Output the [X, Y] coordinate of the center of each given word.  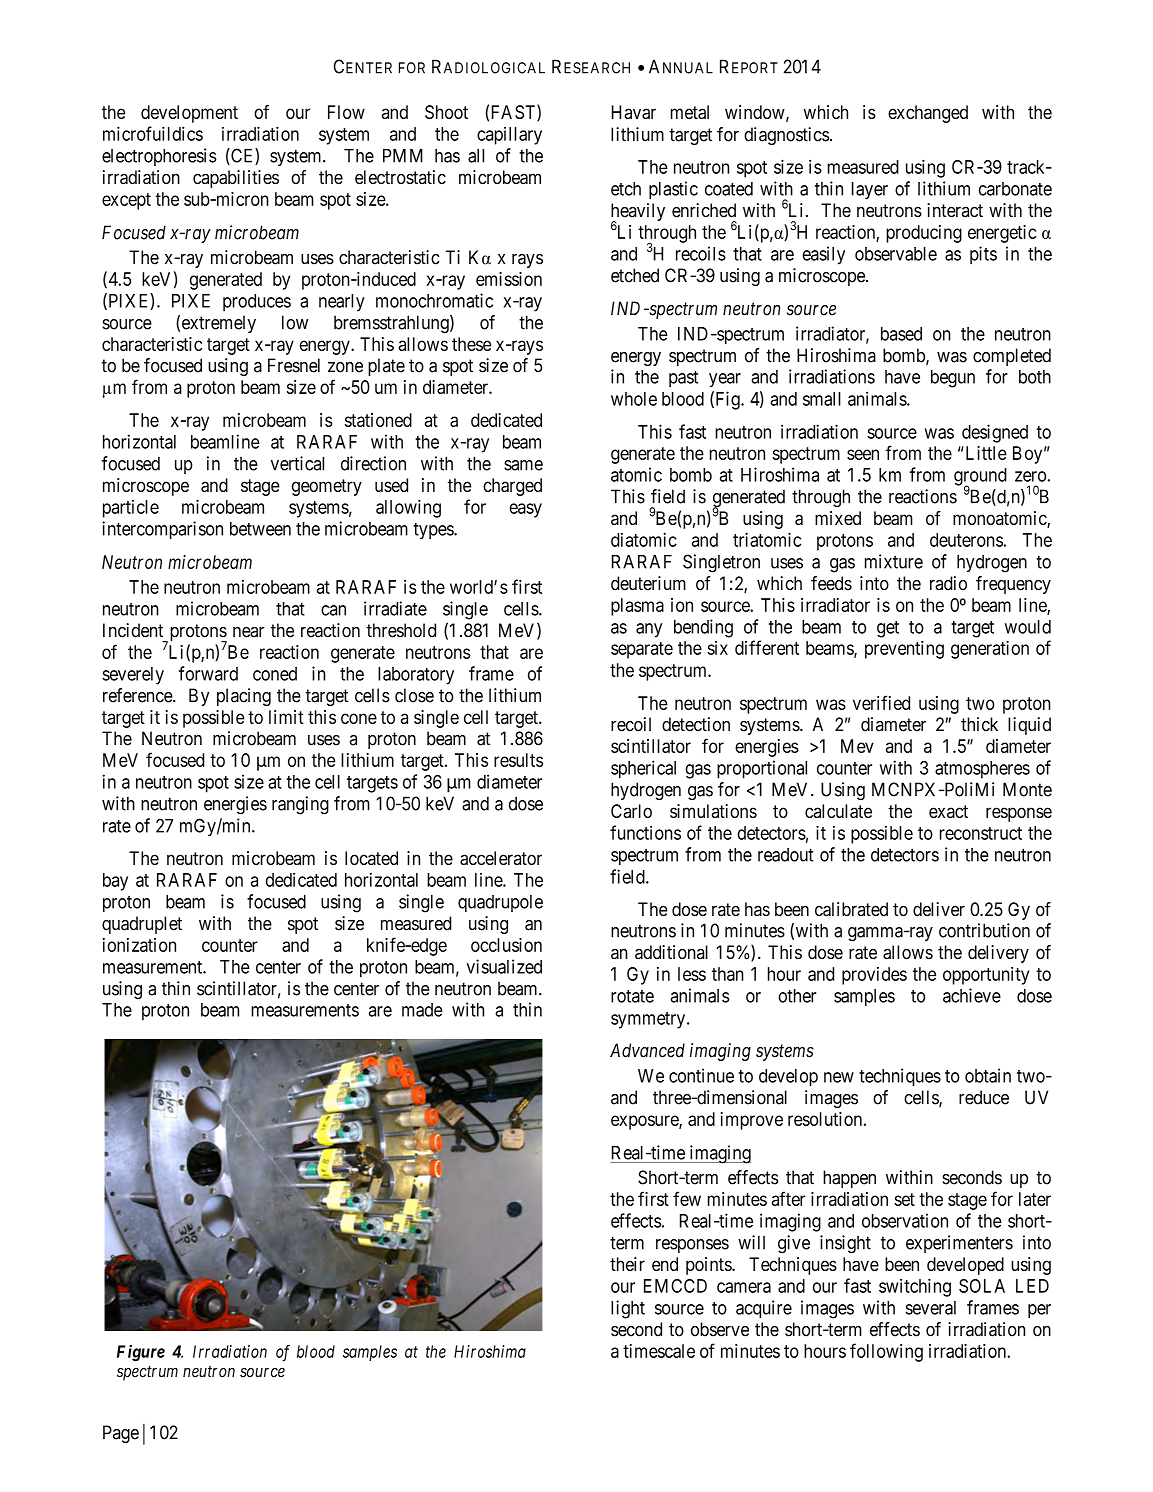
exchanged [928, 114]
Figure [141, 1353]
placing [244, 697]
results [518, 760]
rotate [632, 996]
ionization [139, 945]
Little [986, 453]
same [523, 465]
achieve [972, 995]
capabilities [236, 179]
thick [979, 724]
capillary [509, 136]
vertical [297, 463]
